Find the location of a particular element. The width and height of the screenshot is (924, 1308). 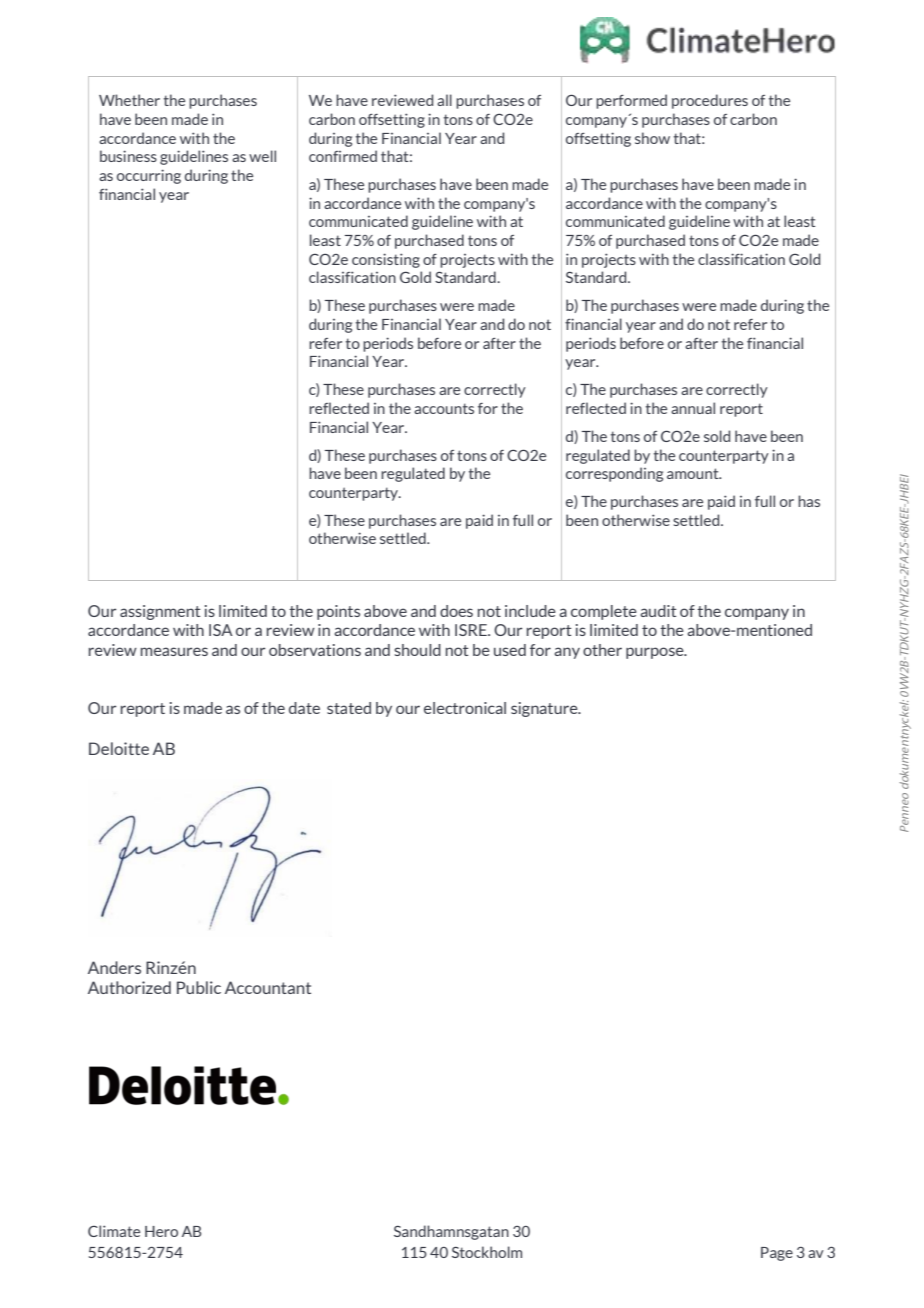

all is located at coordinates (444, 100).
